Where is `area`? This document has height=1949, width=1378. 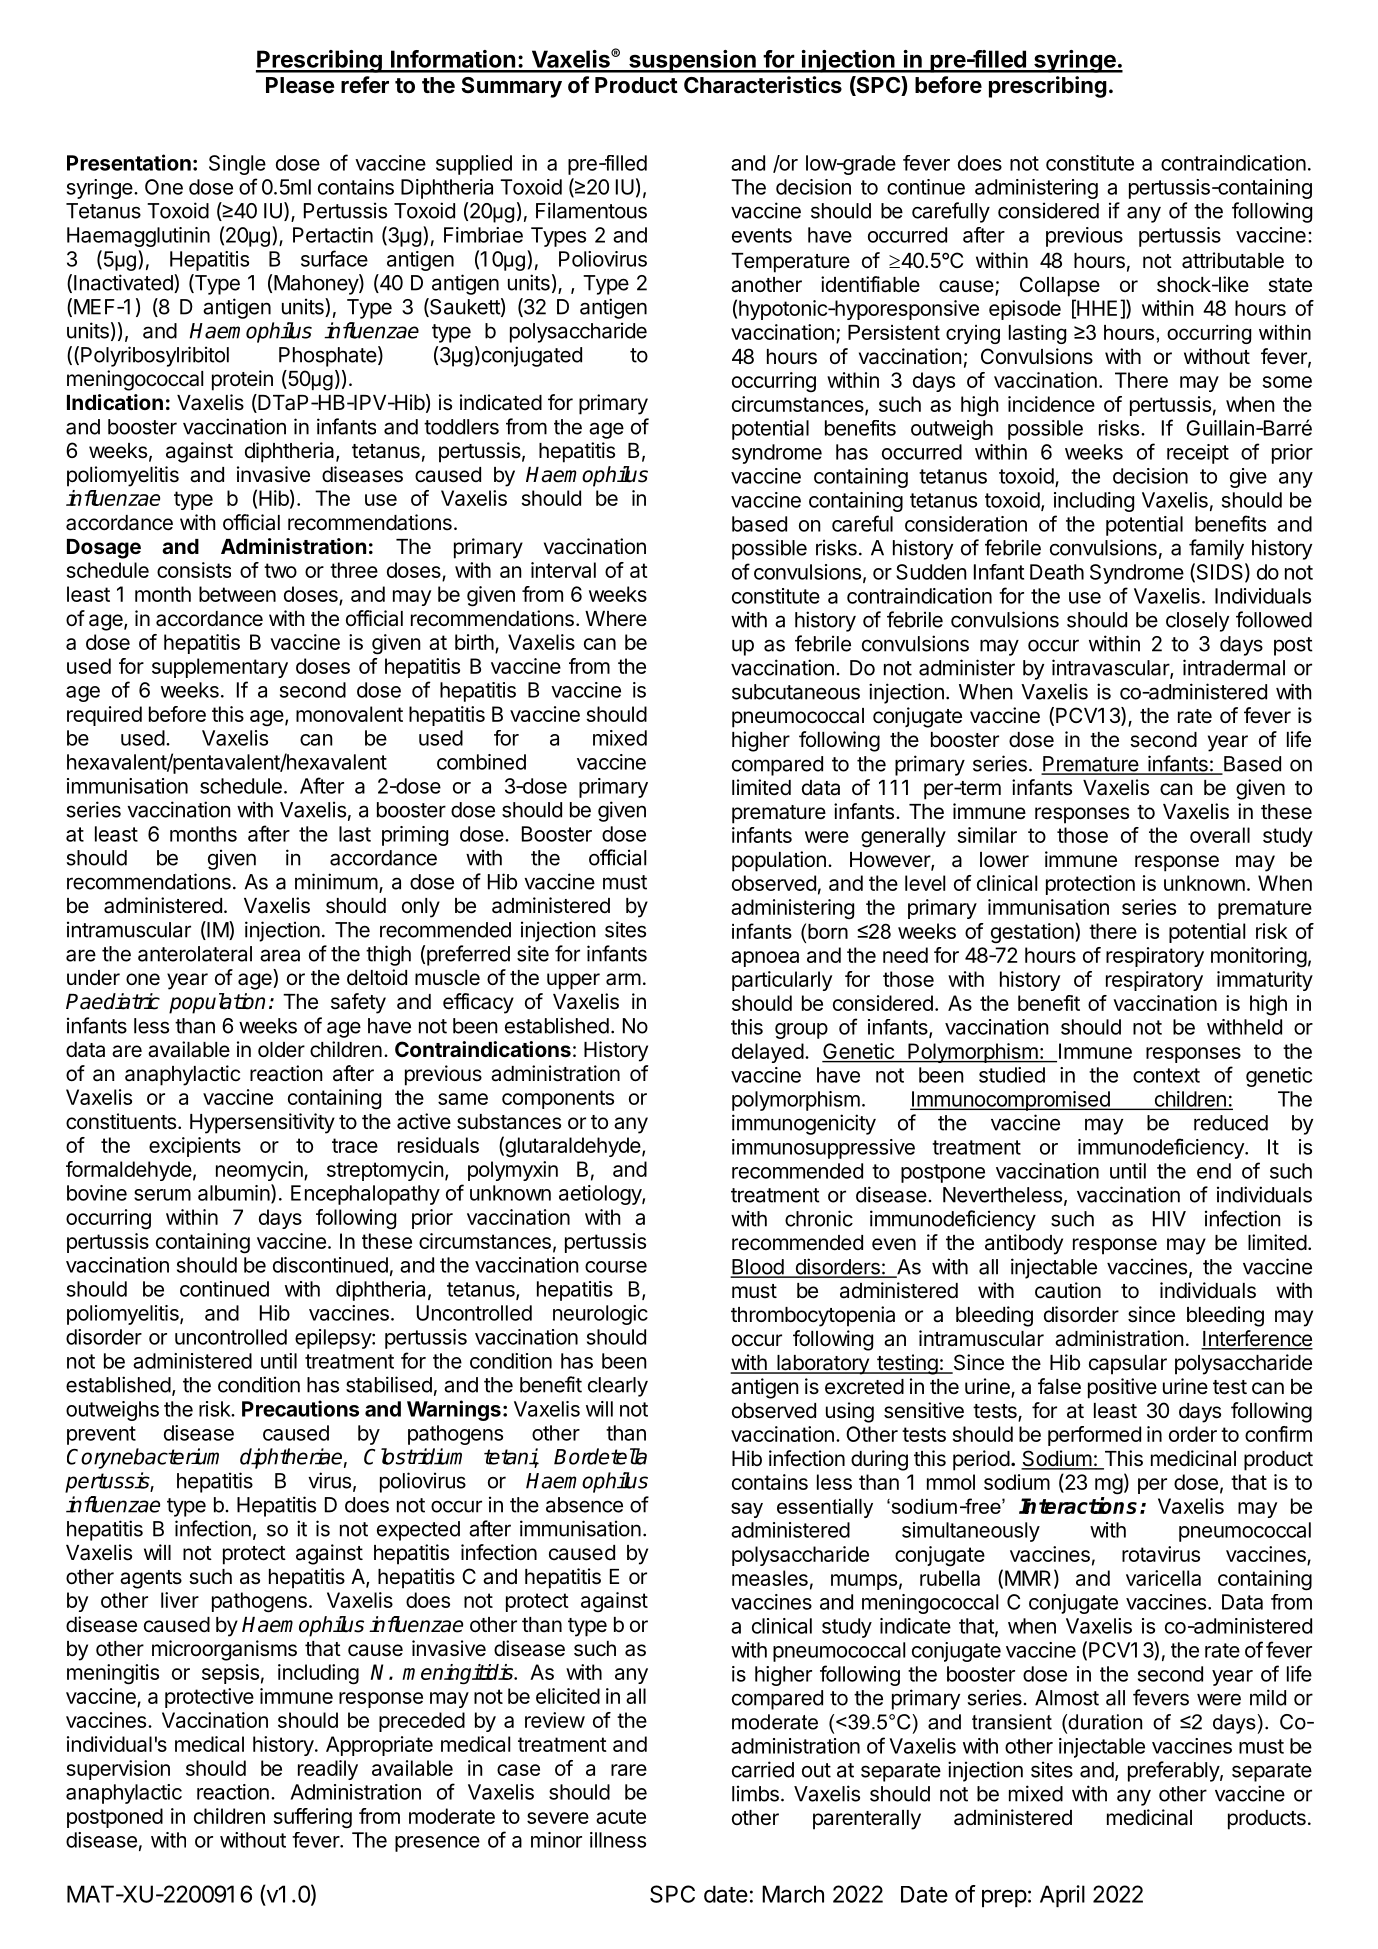 area is located at coordinates (280, 955).
